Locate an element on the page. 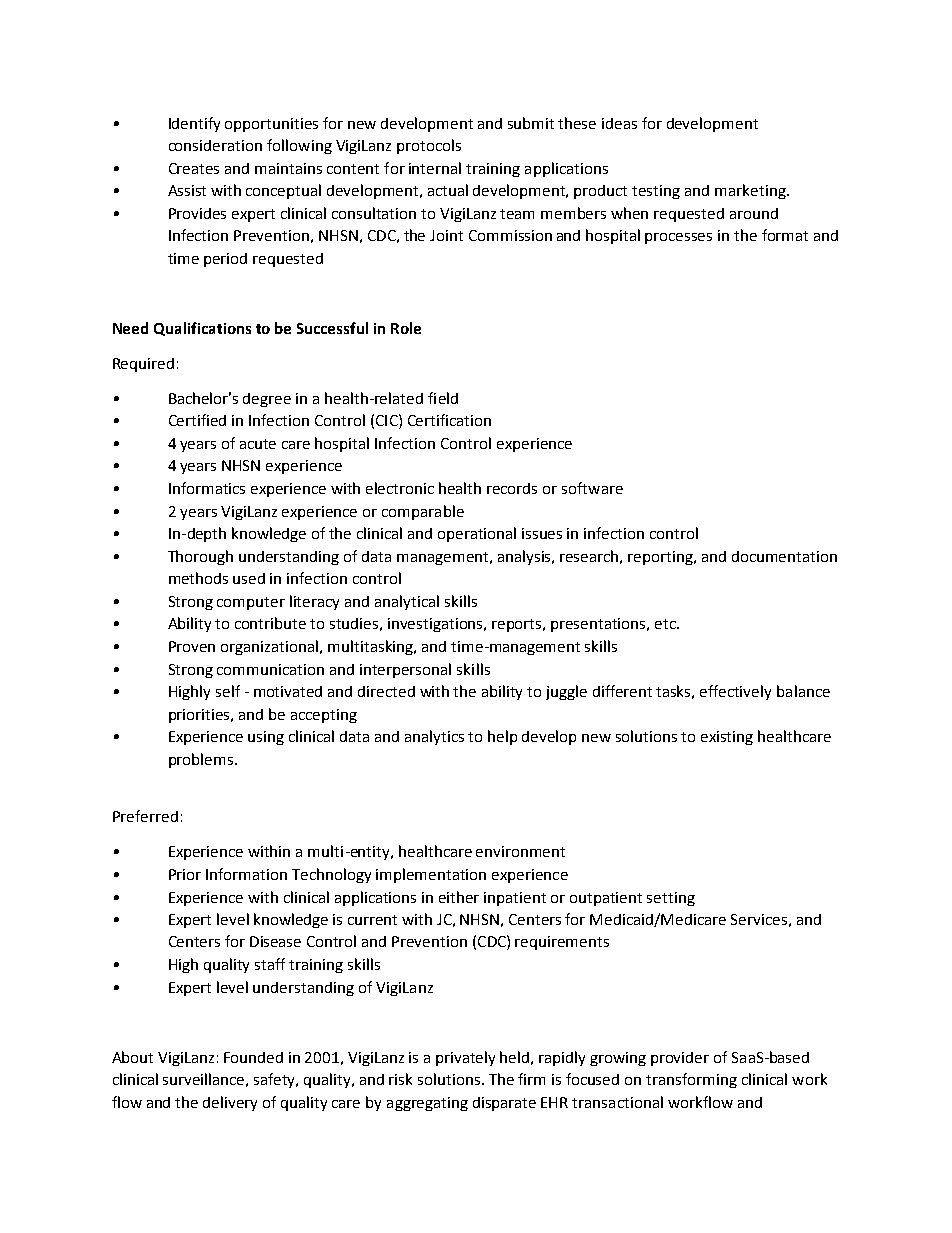 The width and height of the page is (952, 1233). delivery is located at coordinates (230, 1103).
